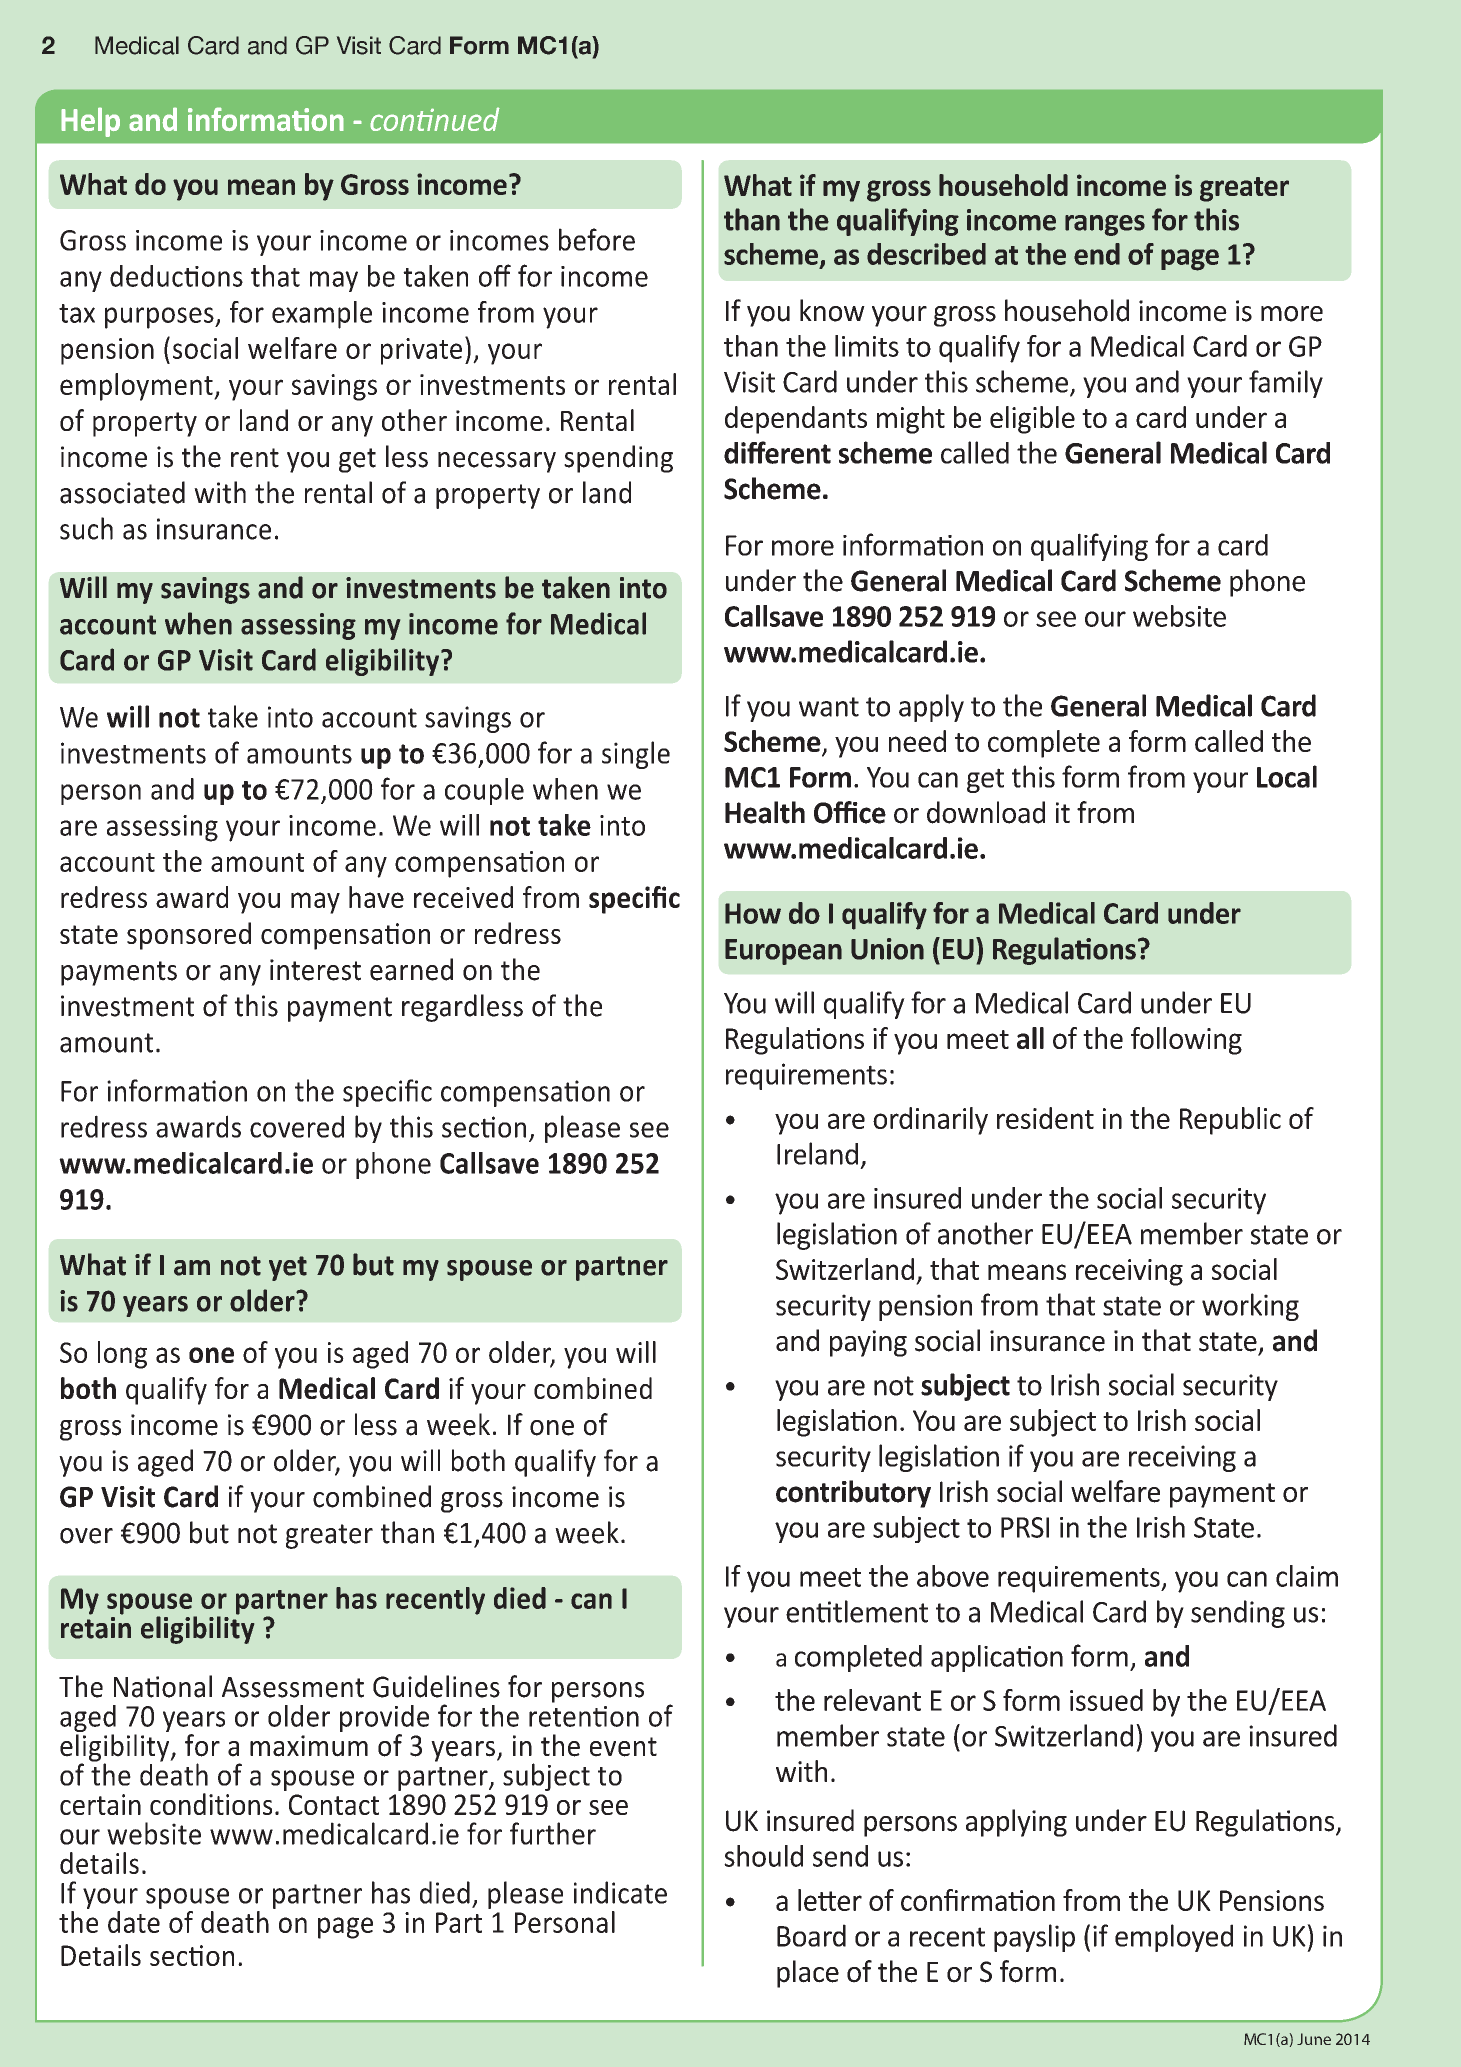  What do you see at coordinates (1250, 1307) in the image?
I see `working` at bounding box center [1250, 1307].
